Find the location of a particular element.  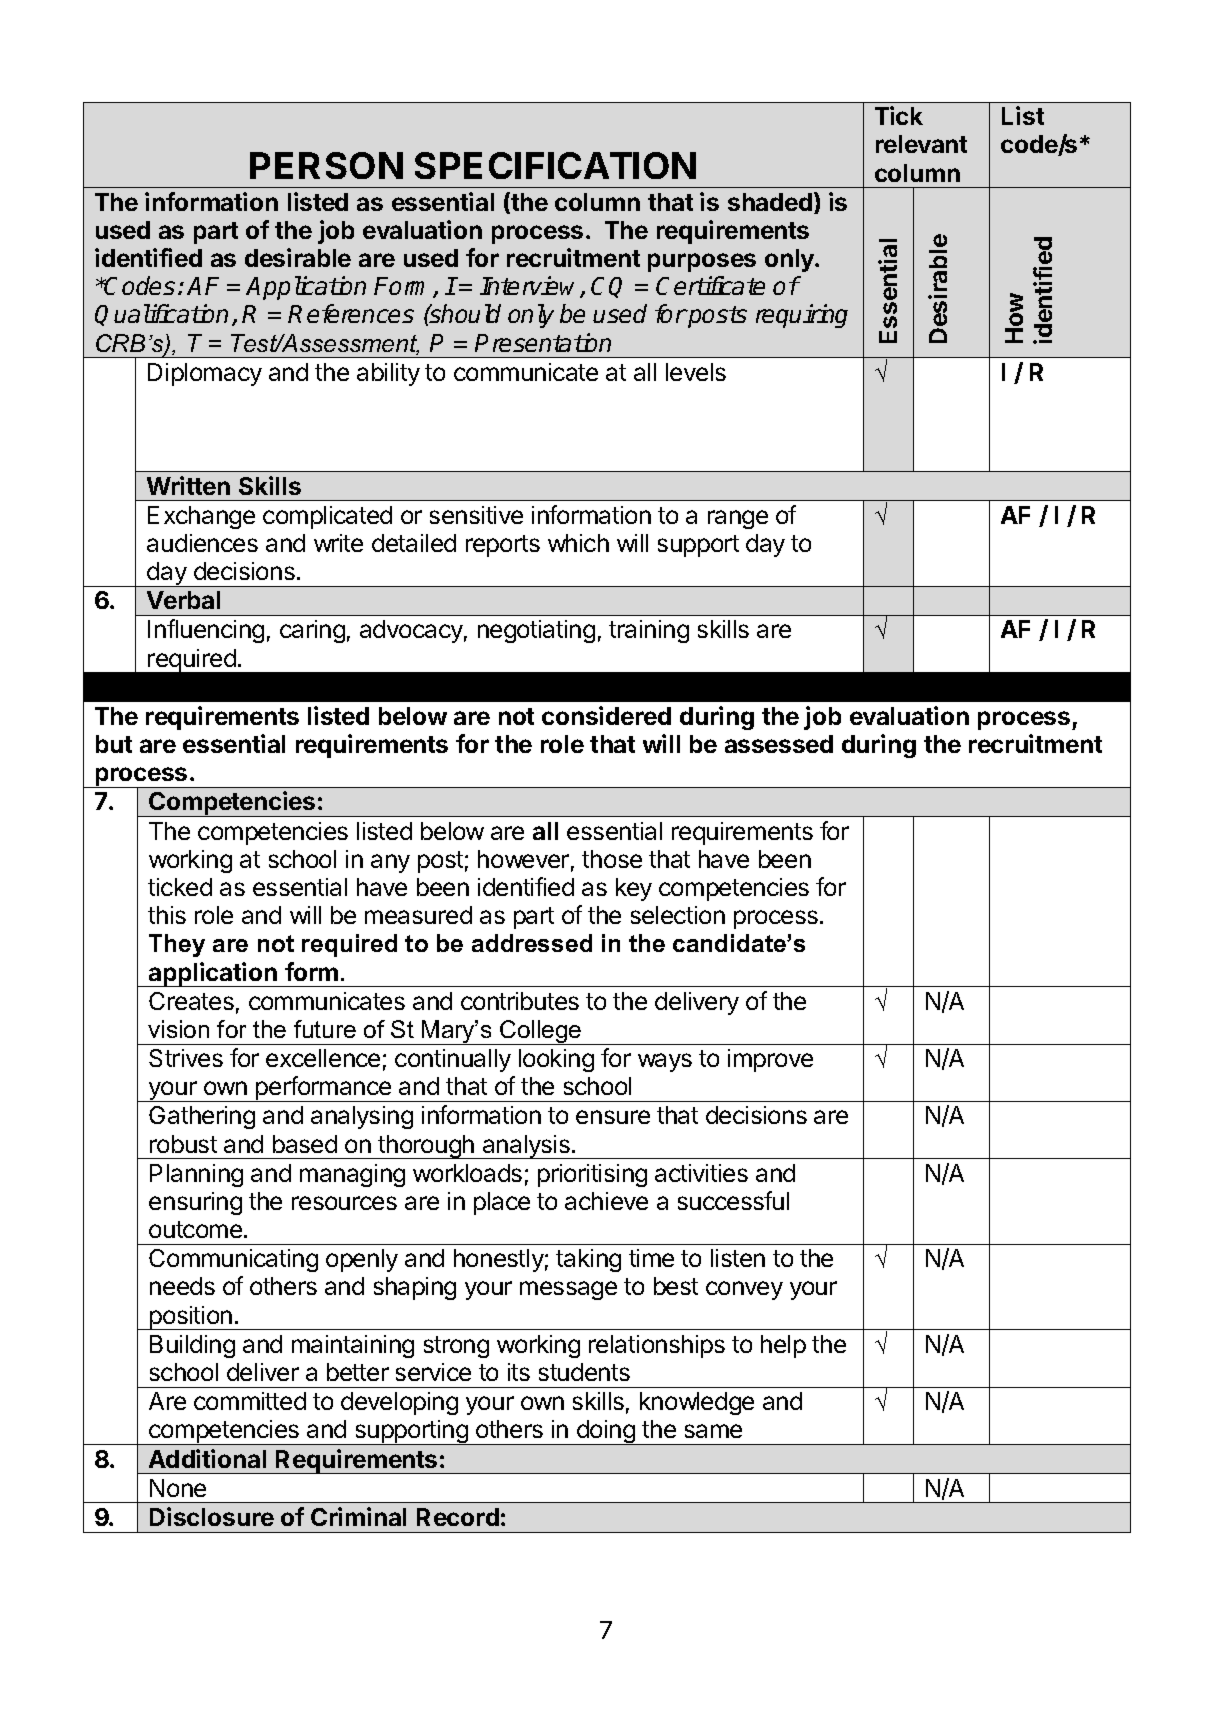

negotiating is located at coordinates (536, 631).
